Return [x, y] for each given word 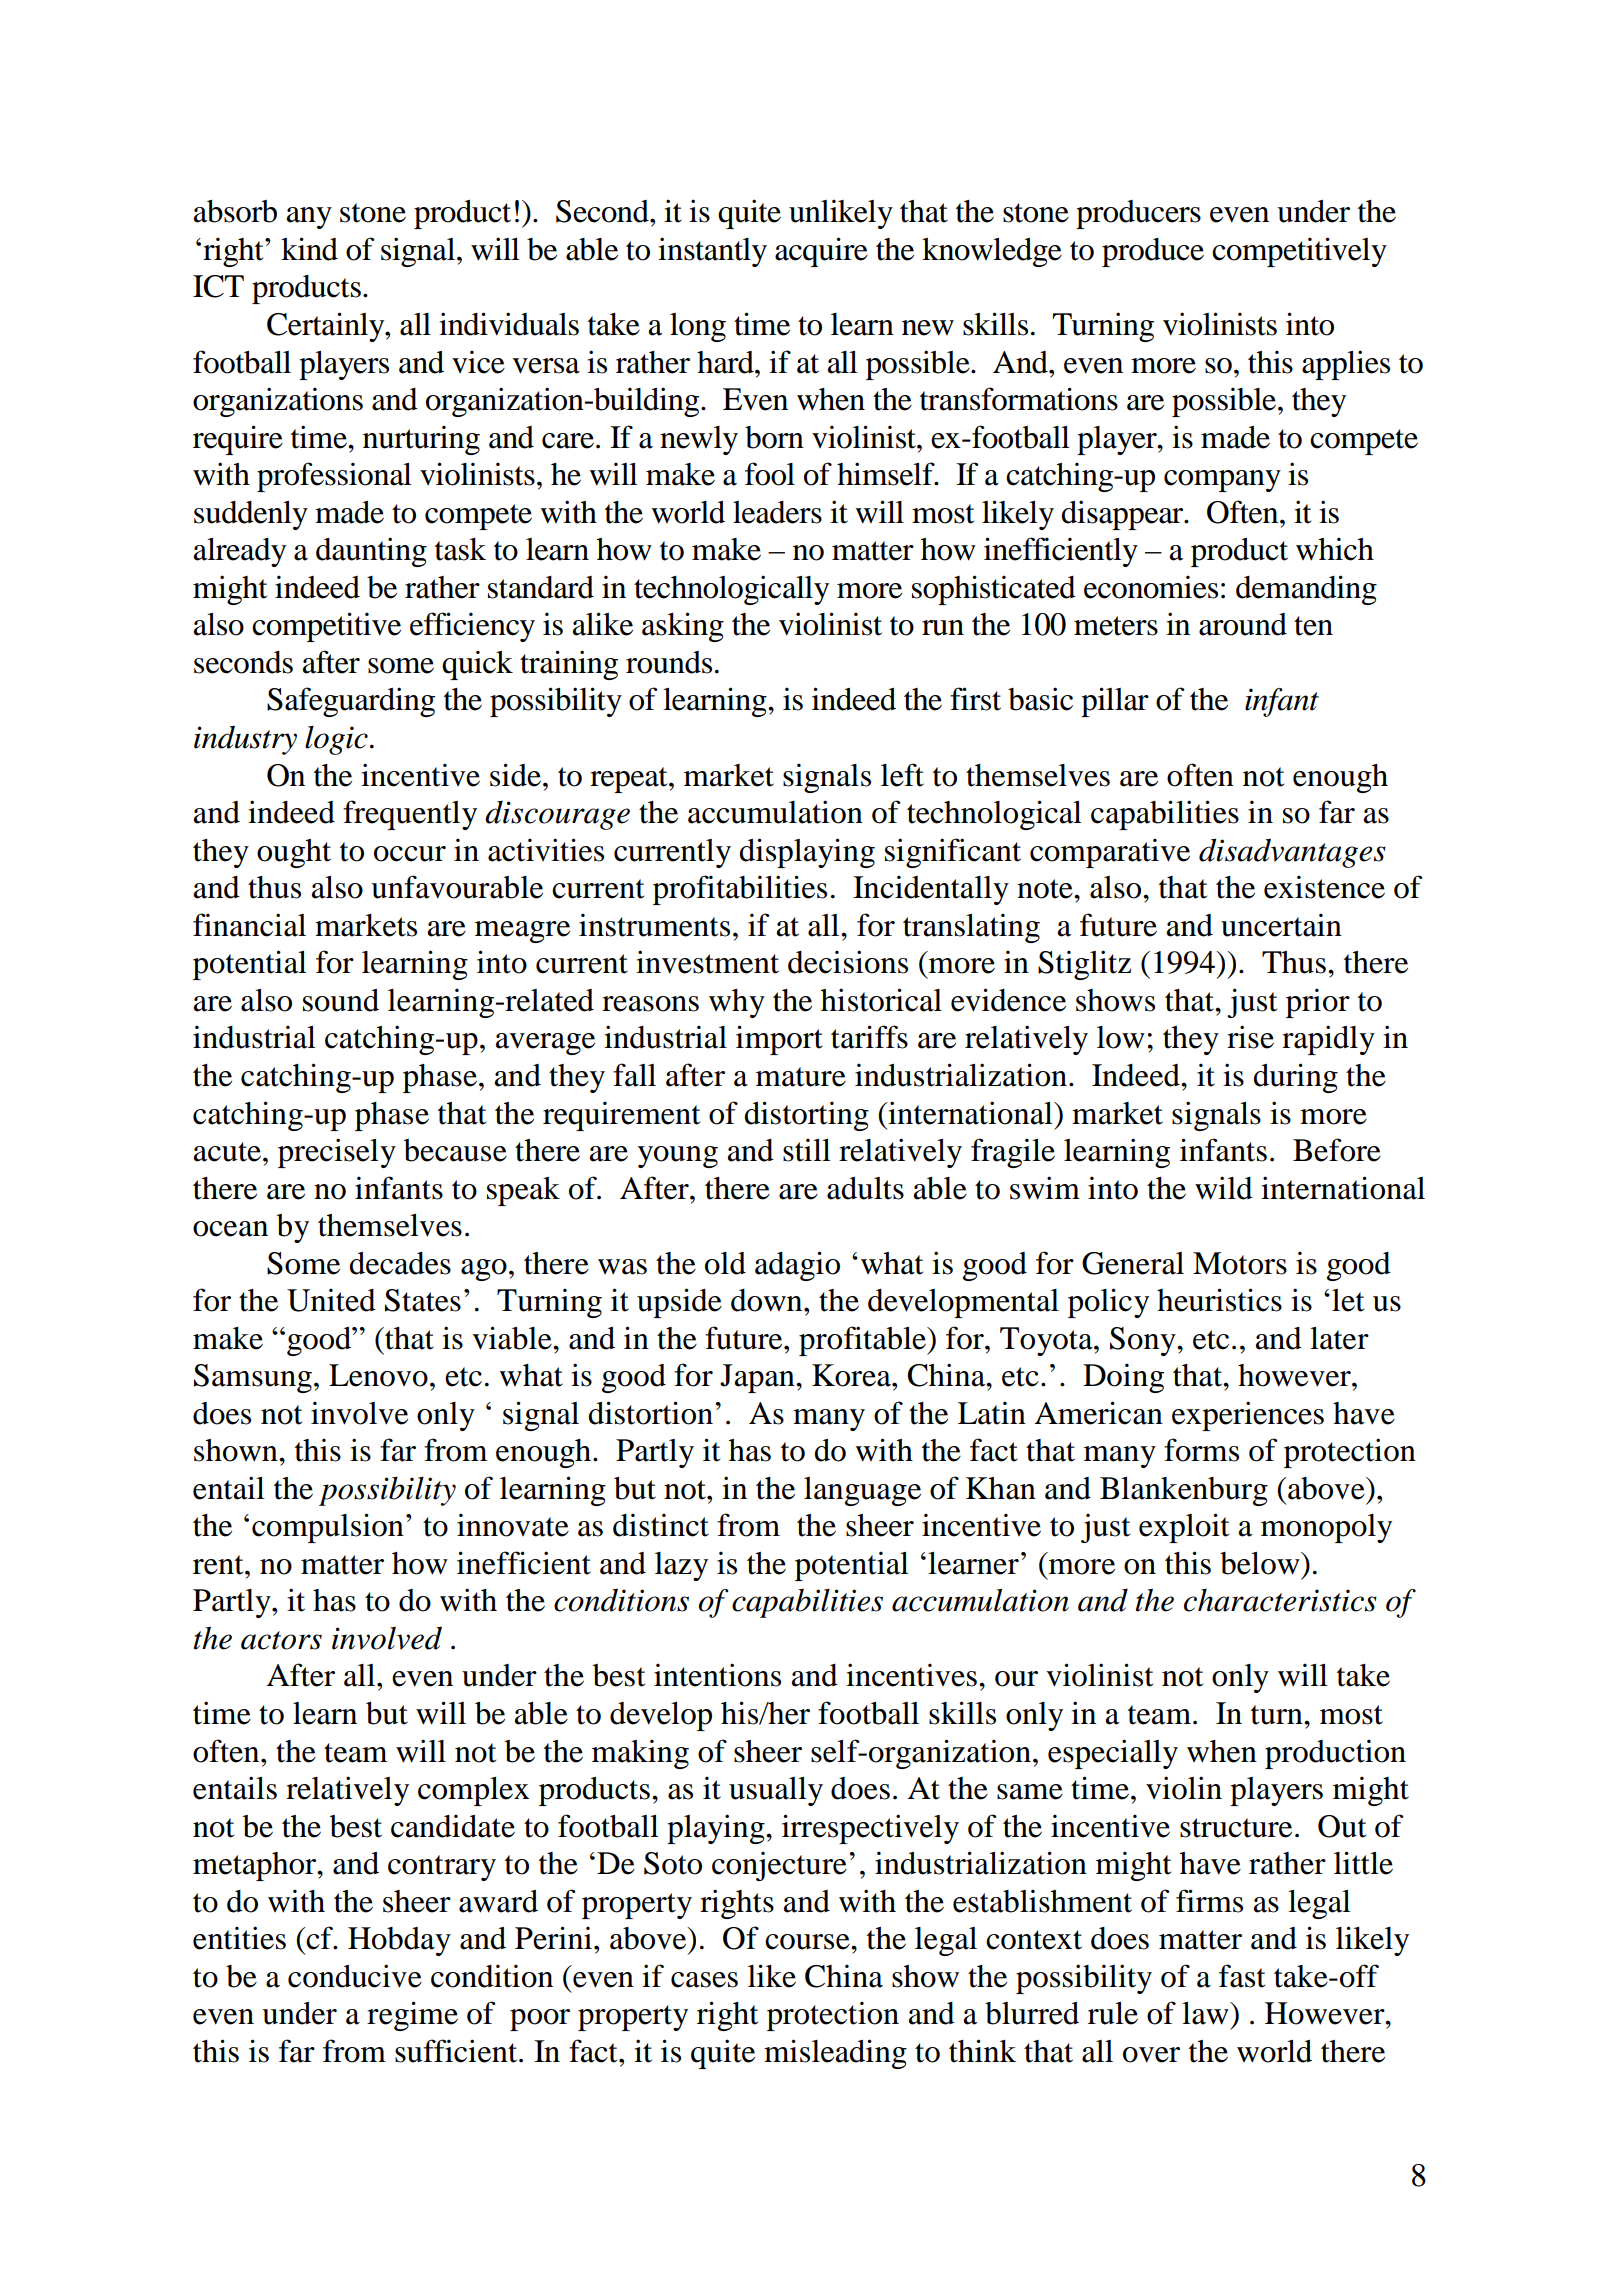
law [1206, 2013]
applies [1346, 365]
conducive [355, 1976]
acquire [821, 252]
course [808, 1942]
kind [309, 249]
